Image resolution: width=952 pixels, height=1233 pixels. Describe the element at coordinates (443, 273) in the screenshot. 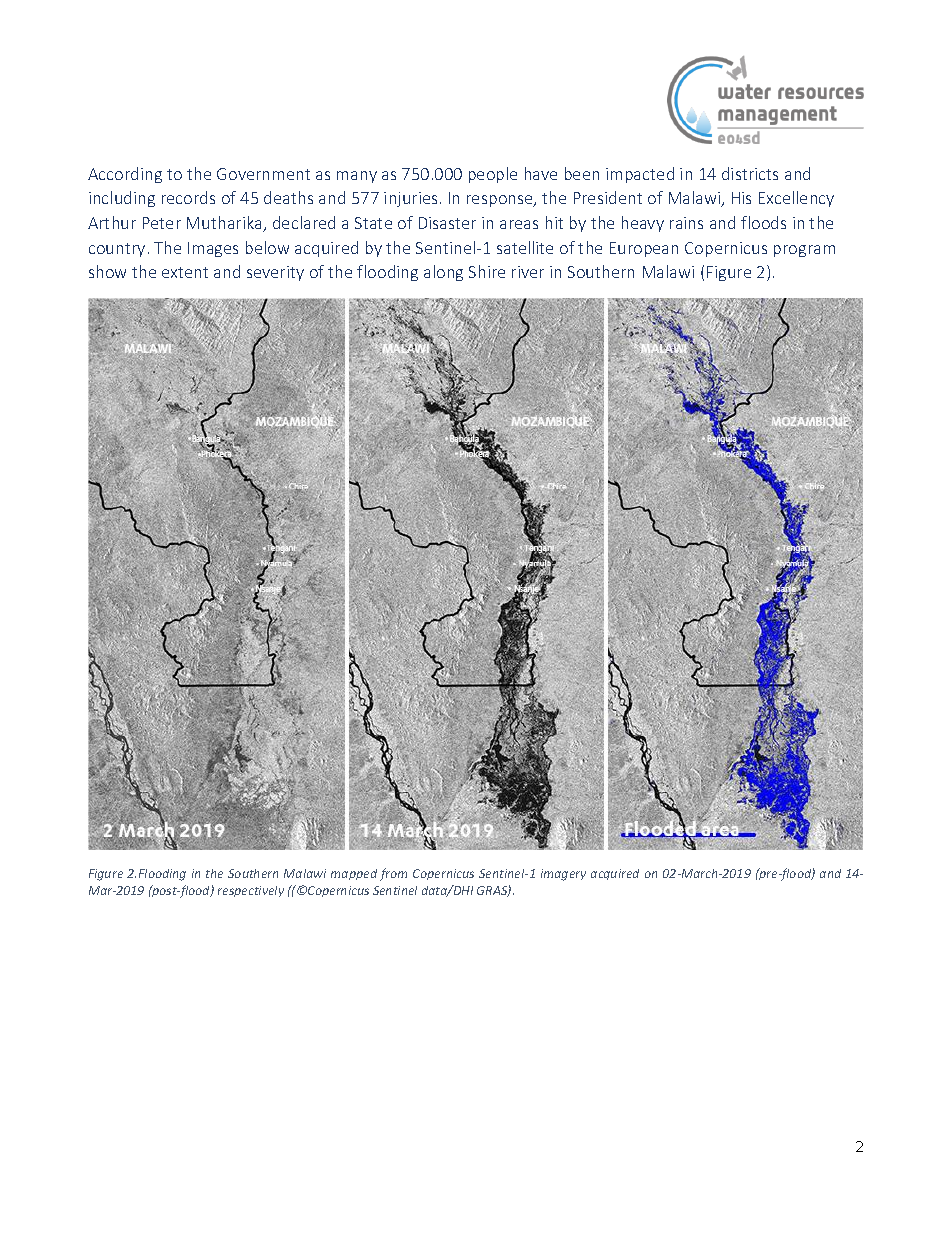

I see `along` at that location.
